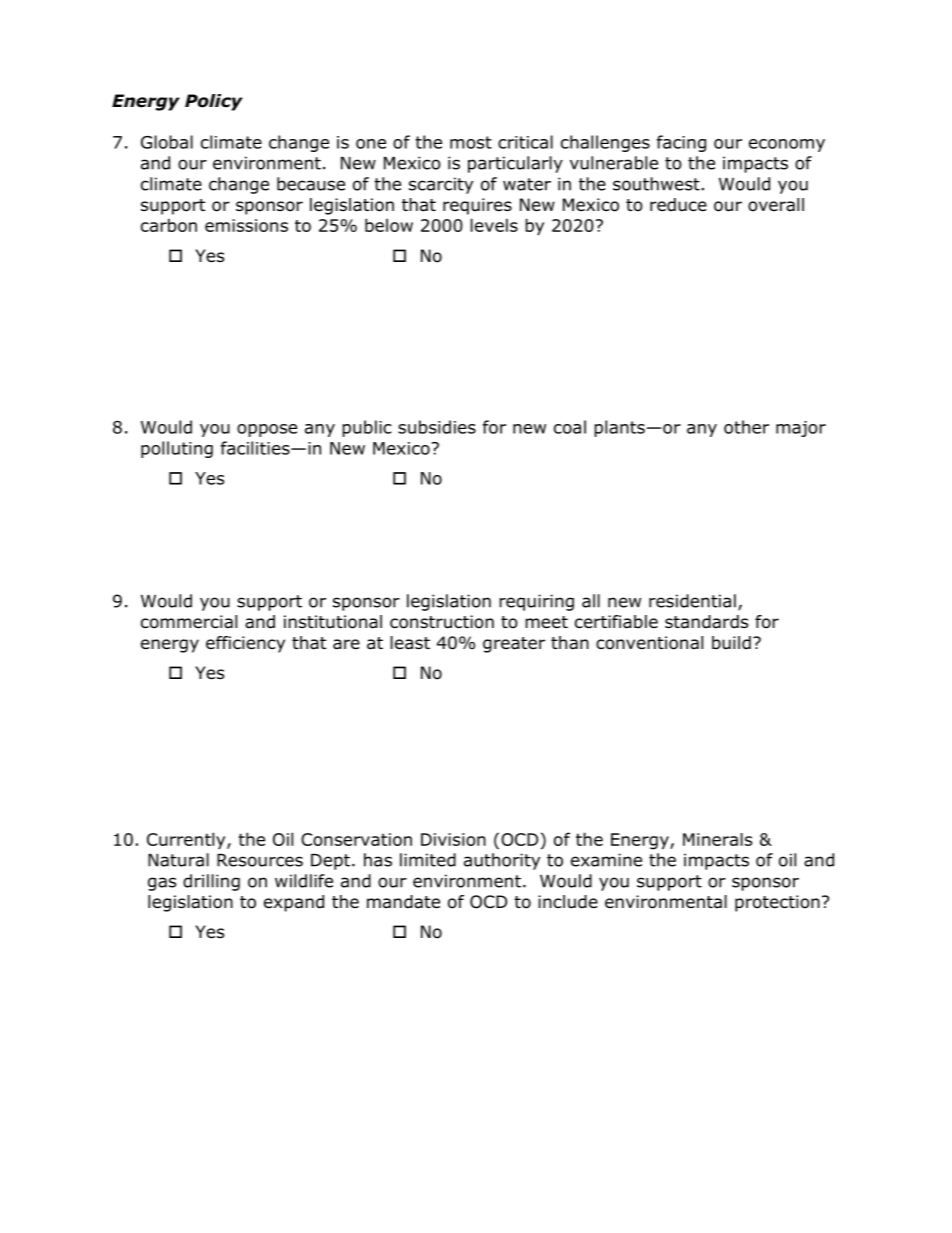 The height and width of the document is (1233, 952). Describe the element at coordinates (746, 427) in the document. I see `other` at that location.
